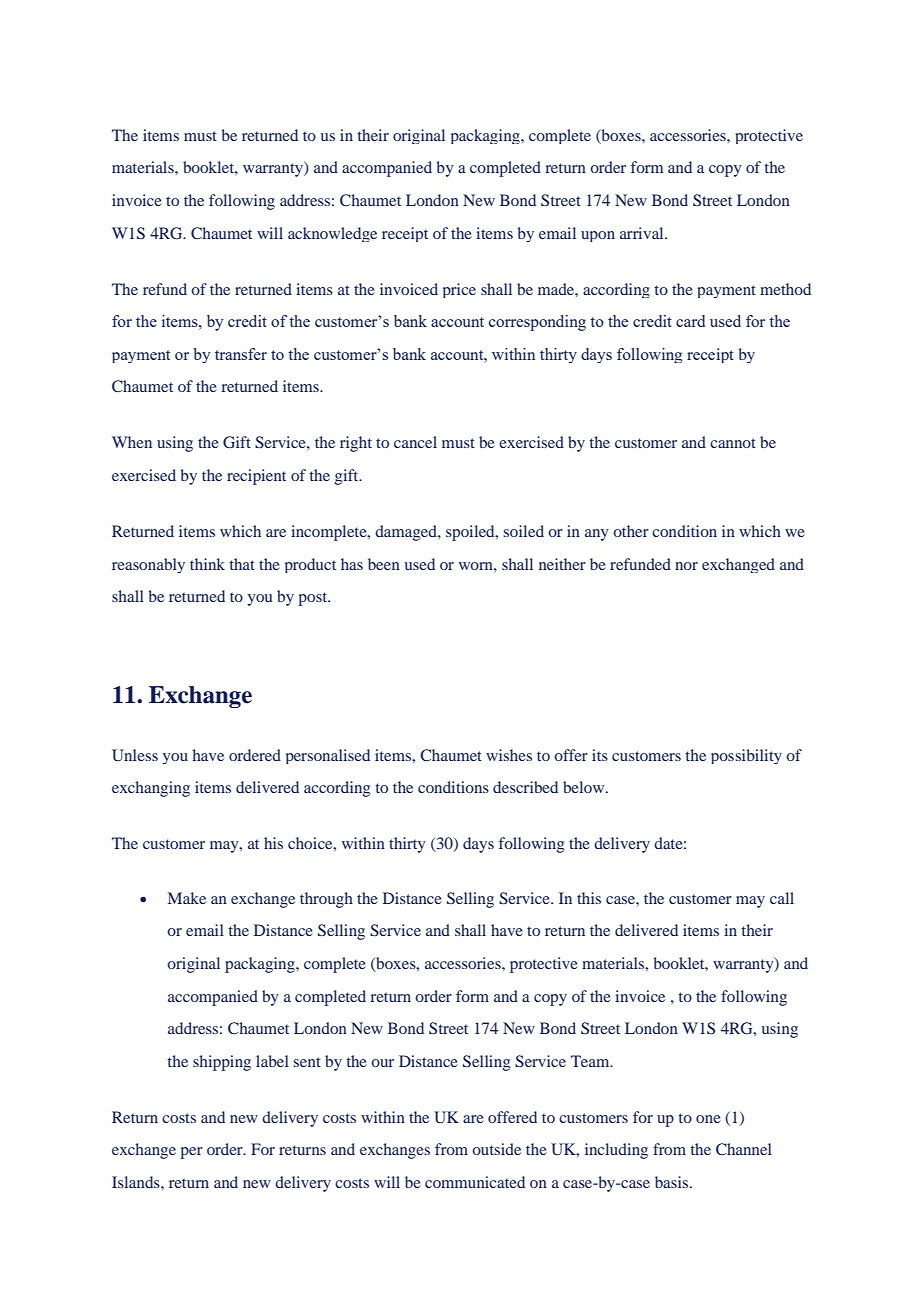 This image has width=924, height=1308. Describe the element at coordinates (137, 1182) in the image. I see `Islands` at that location.
